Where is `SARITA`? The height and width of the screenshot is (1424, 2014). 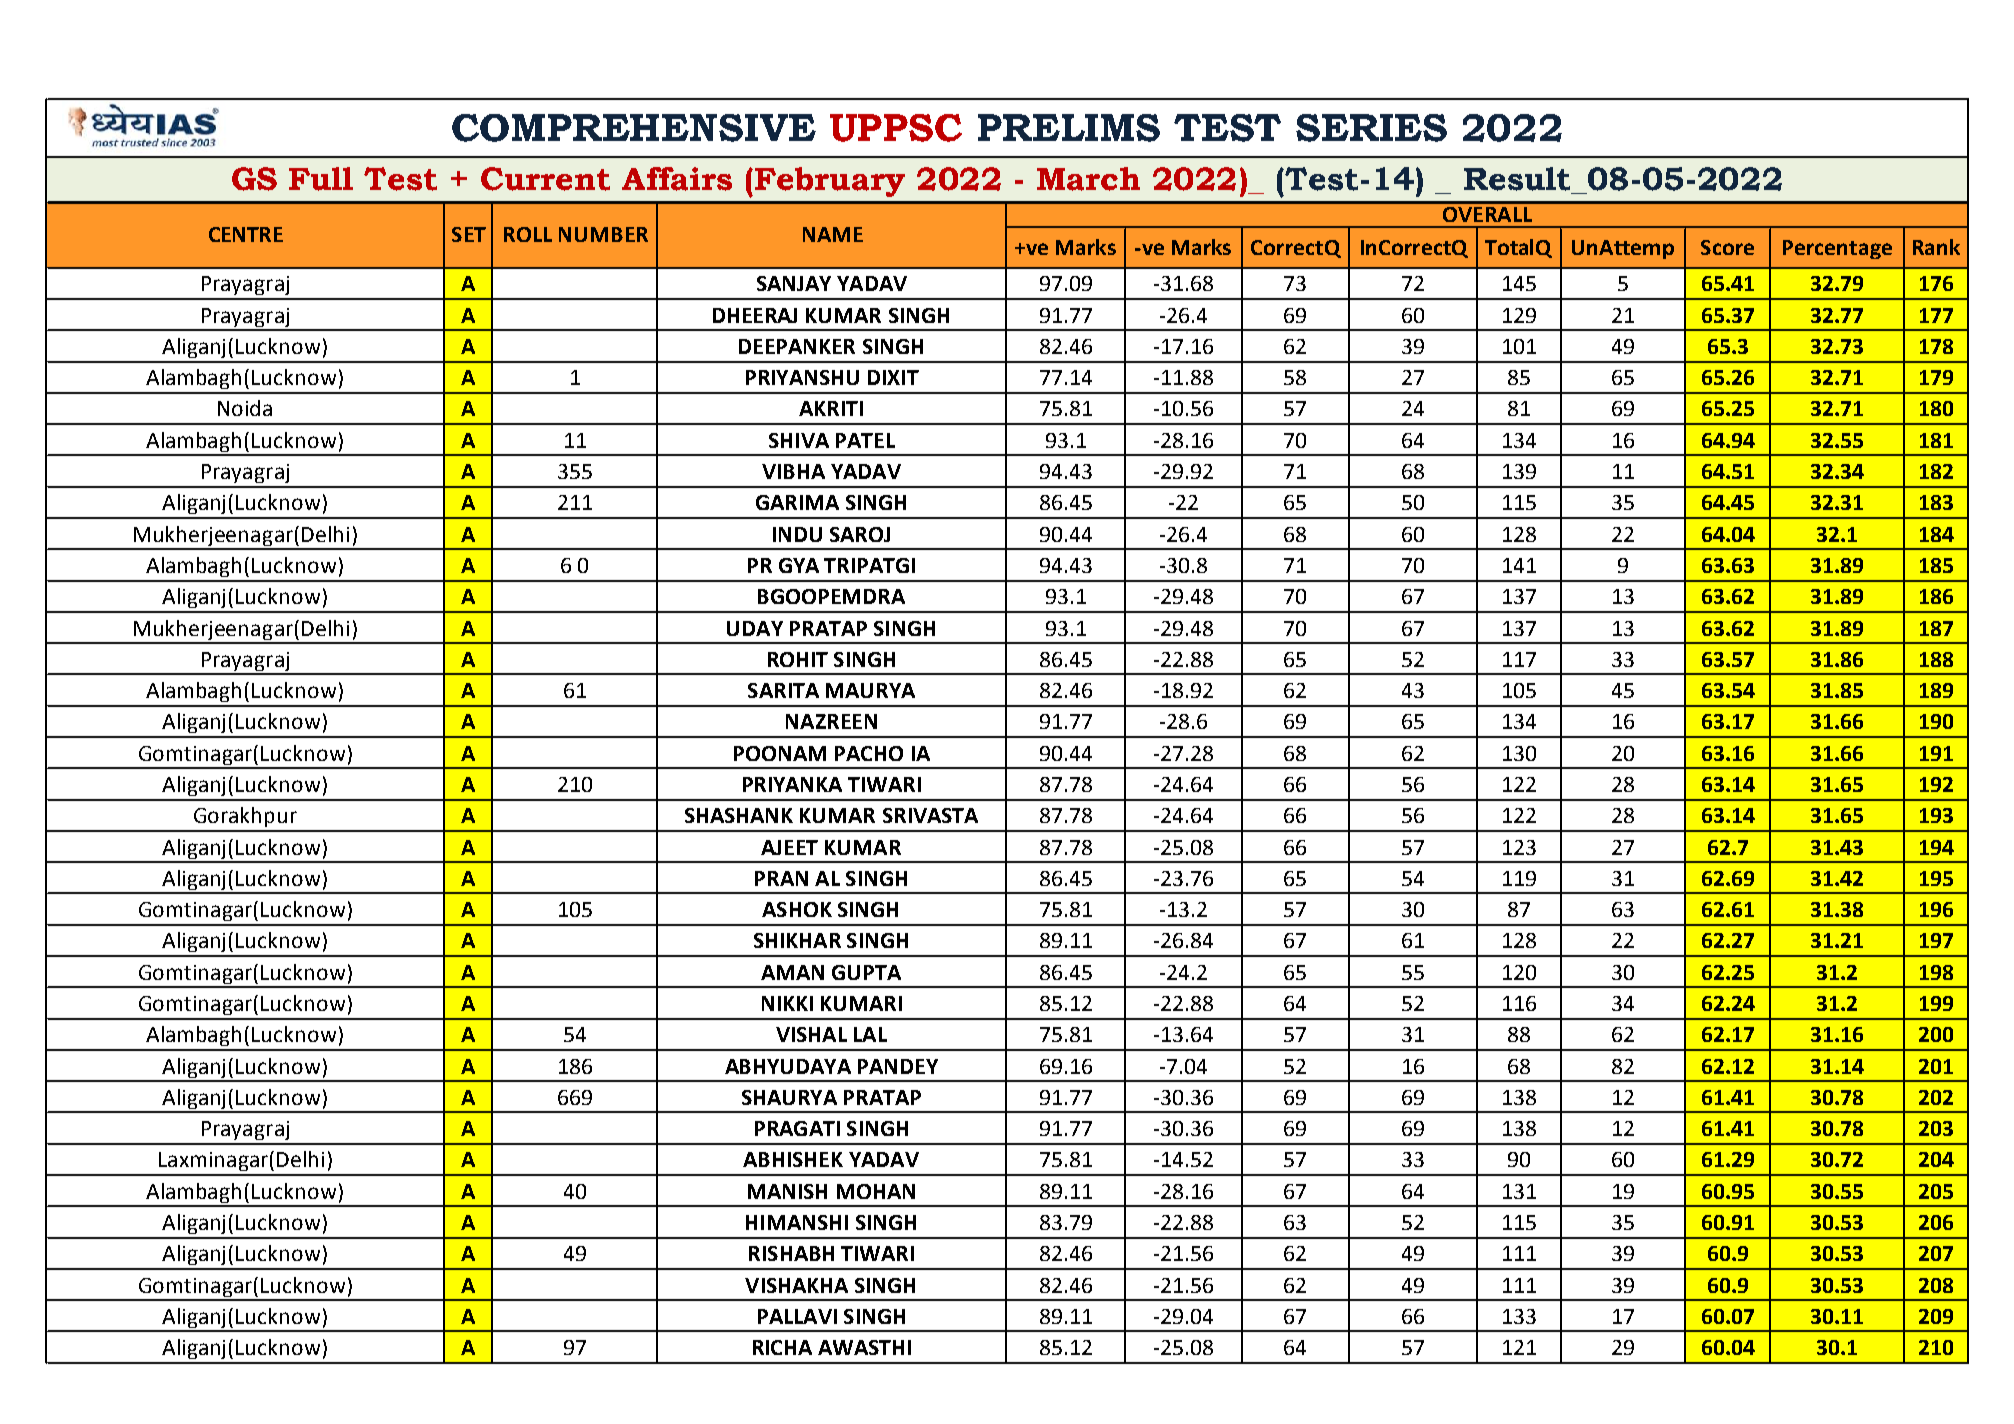 SARITA is located at coordinates (783, 690).
